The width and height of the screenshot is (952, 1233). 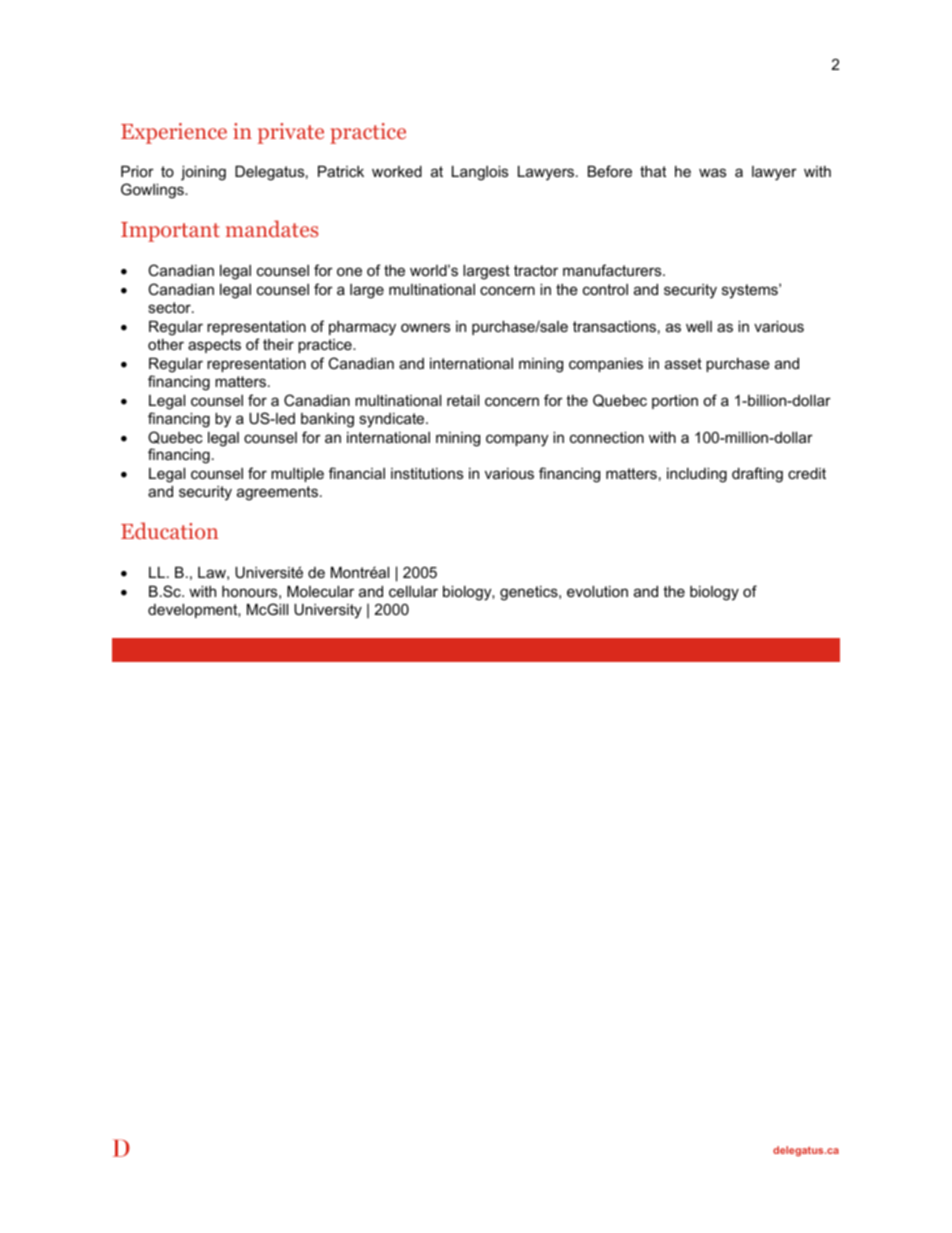 I want to click on Experience, so click(x=174, y=133).
